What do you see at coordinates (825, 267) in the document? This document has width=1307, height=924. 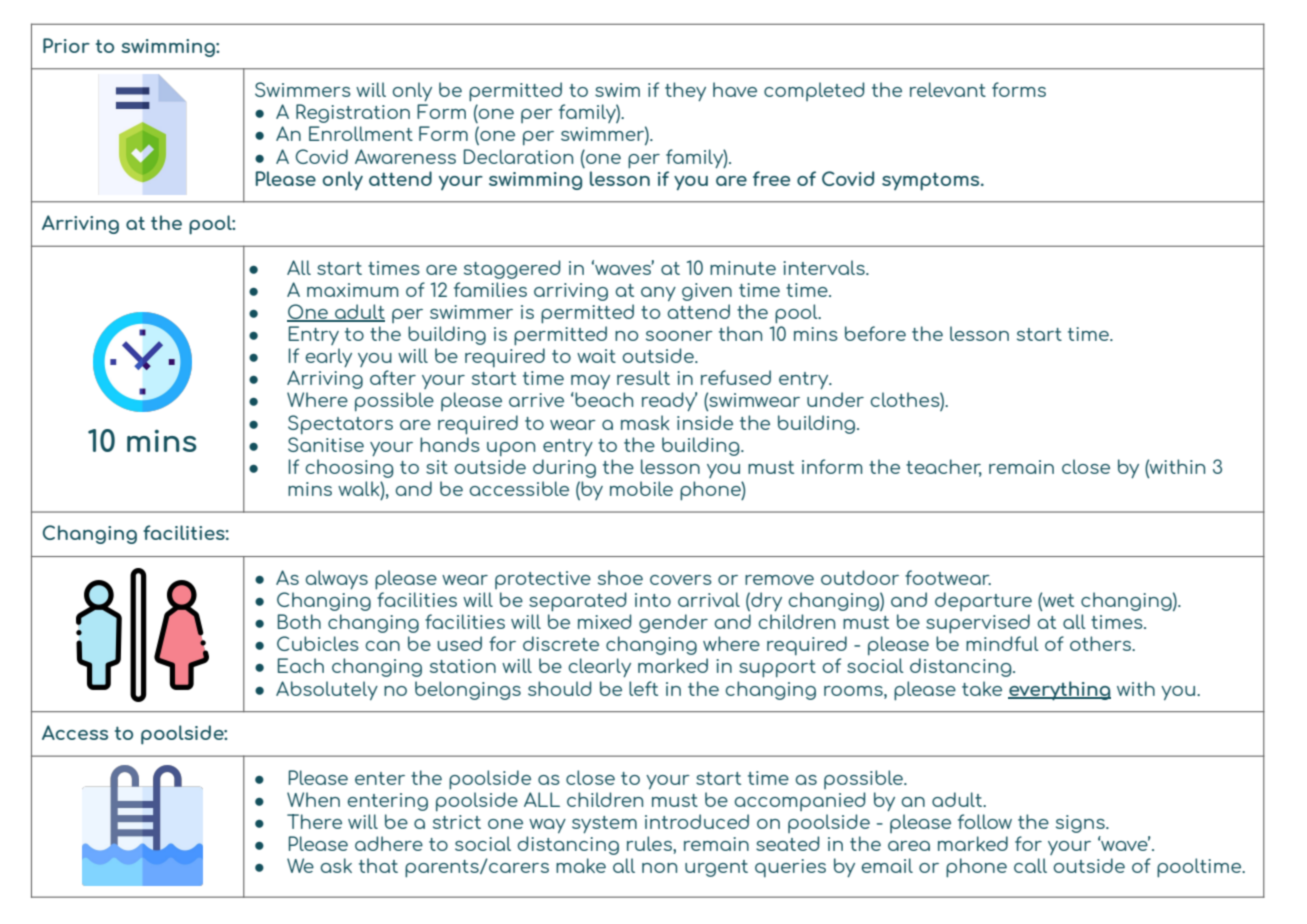 I see `intervals` at bounding box center [825, 267].
